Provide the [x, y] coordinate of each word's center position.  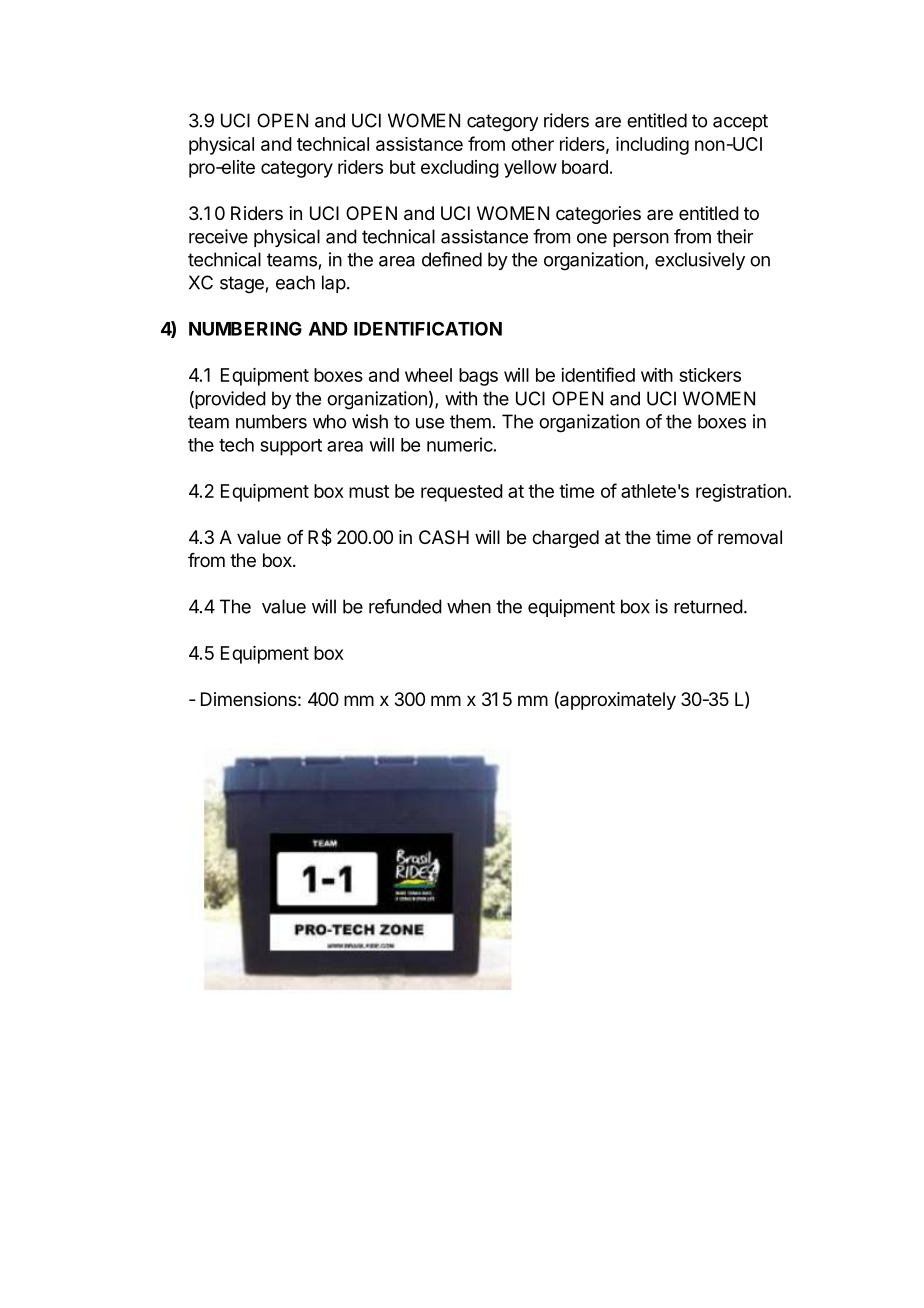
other [532, 144]
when [469, 606]
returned [708, 606]
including [652, 146]
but [403, 167]
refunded [405, 606]
